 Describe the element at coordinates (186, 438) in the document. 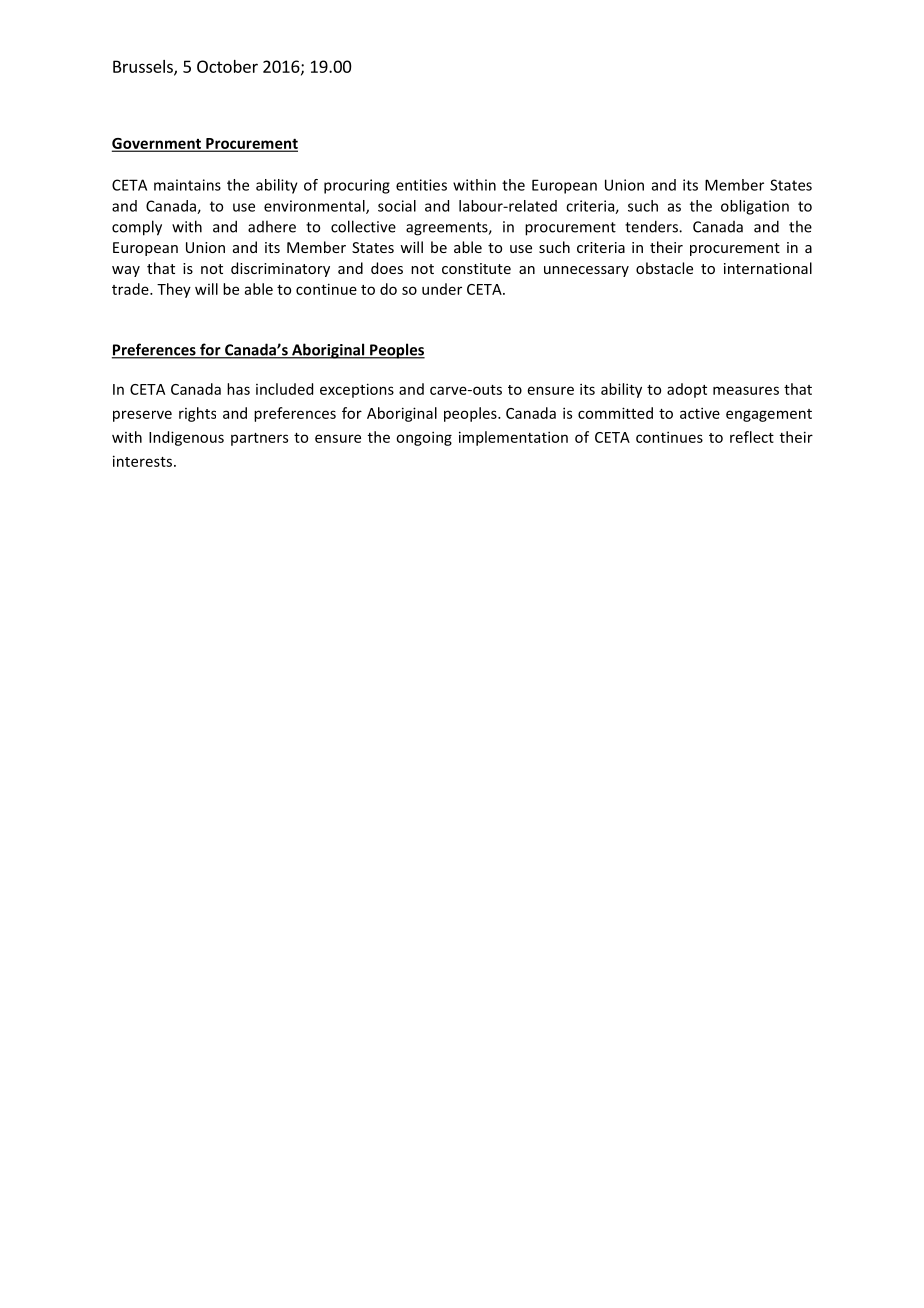

I see `Indigenous` at that location.
